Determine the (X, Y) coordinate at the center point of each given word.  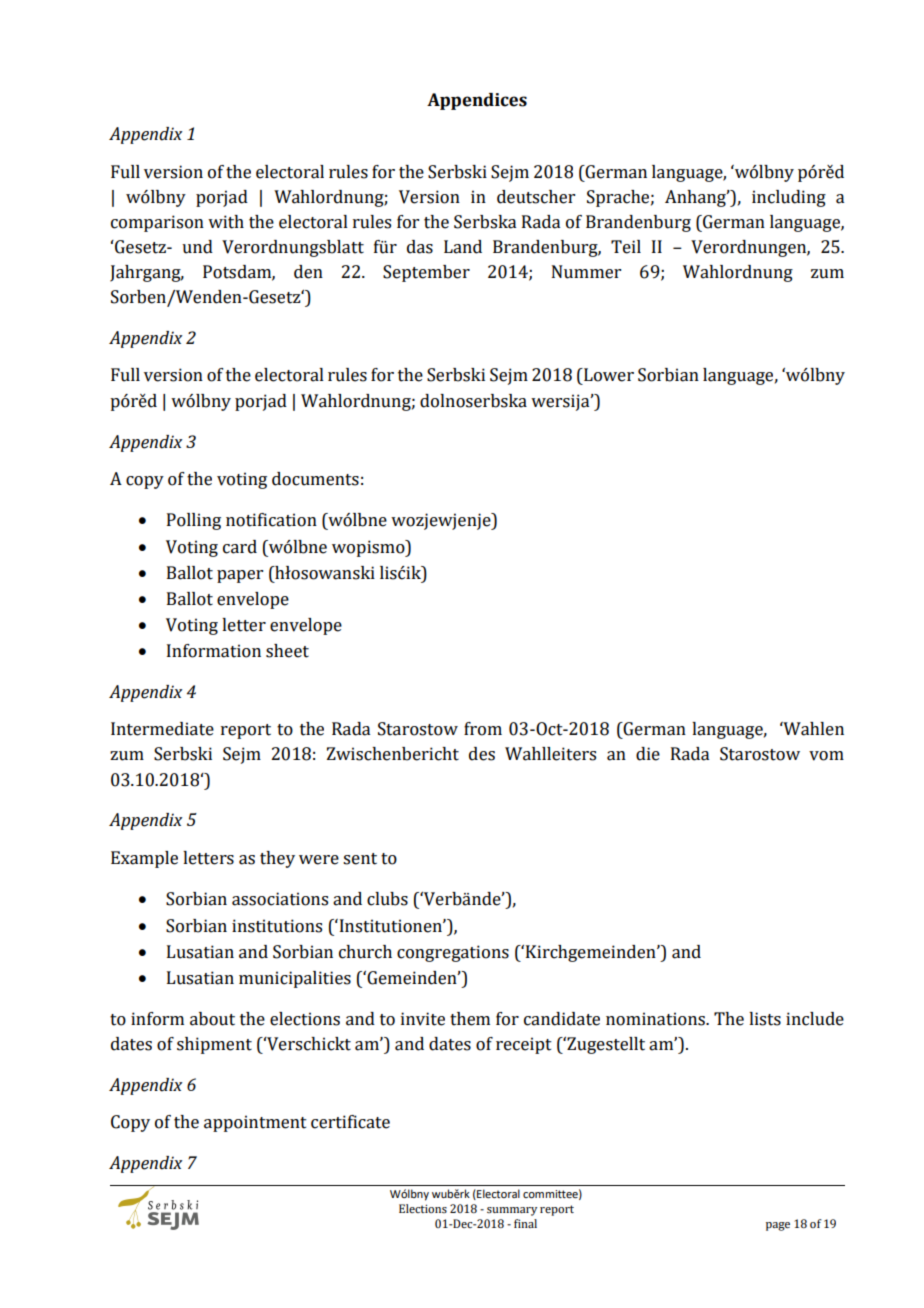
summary (512, 1211)
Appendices (477, 101)
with (226, 222)
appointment (255, 1123)
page (778, 1226)
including (789, 198)
